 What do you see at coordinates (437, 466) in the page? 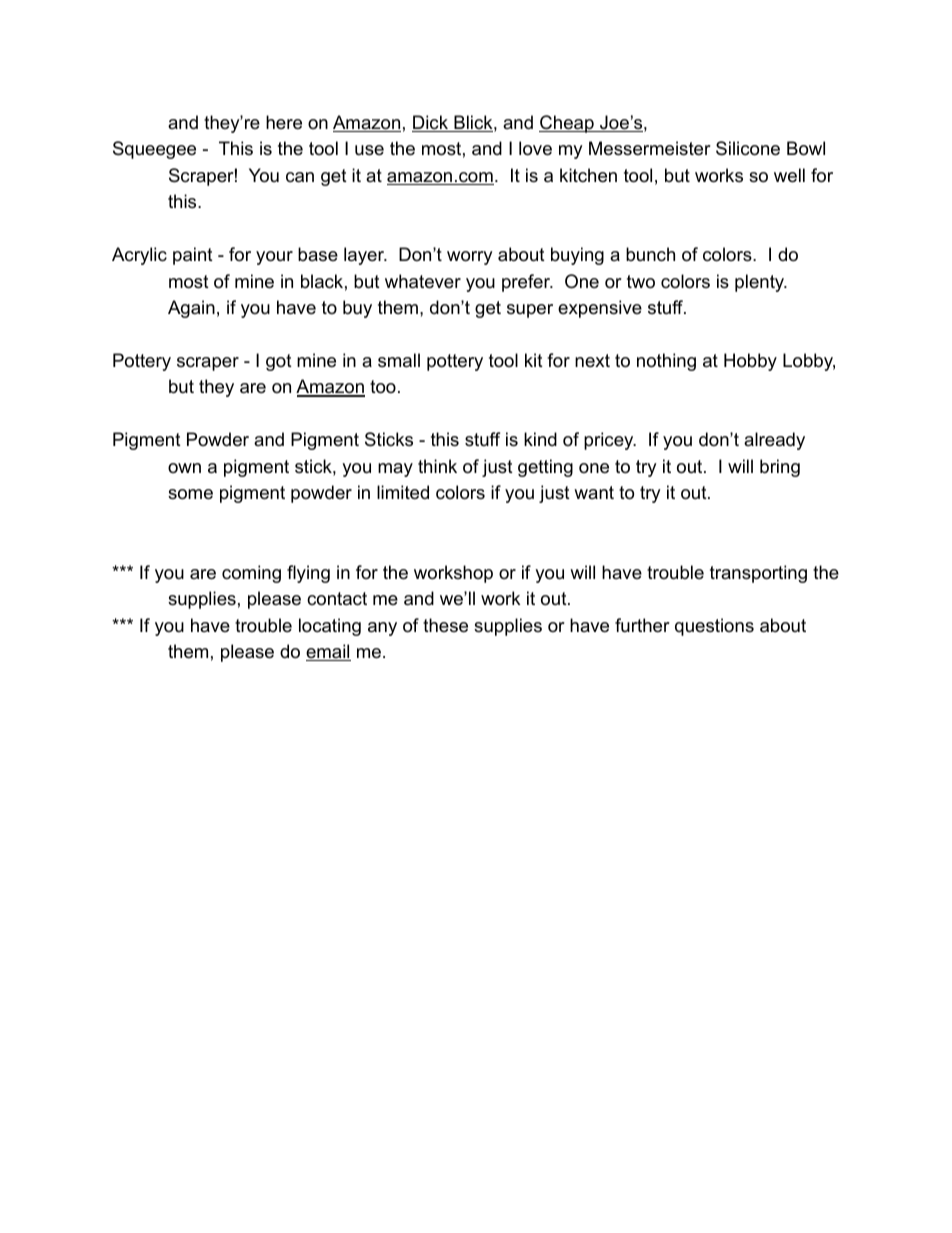
I see `think` at bounding box center [437, 466].
